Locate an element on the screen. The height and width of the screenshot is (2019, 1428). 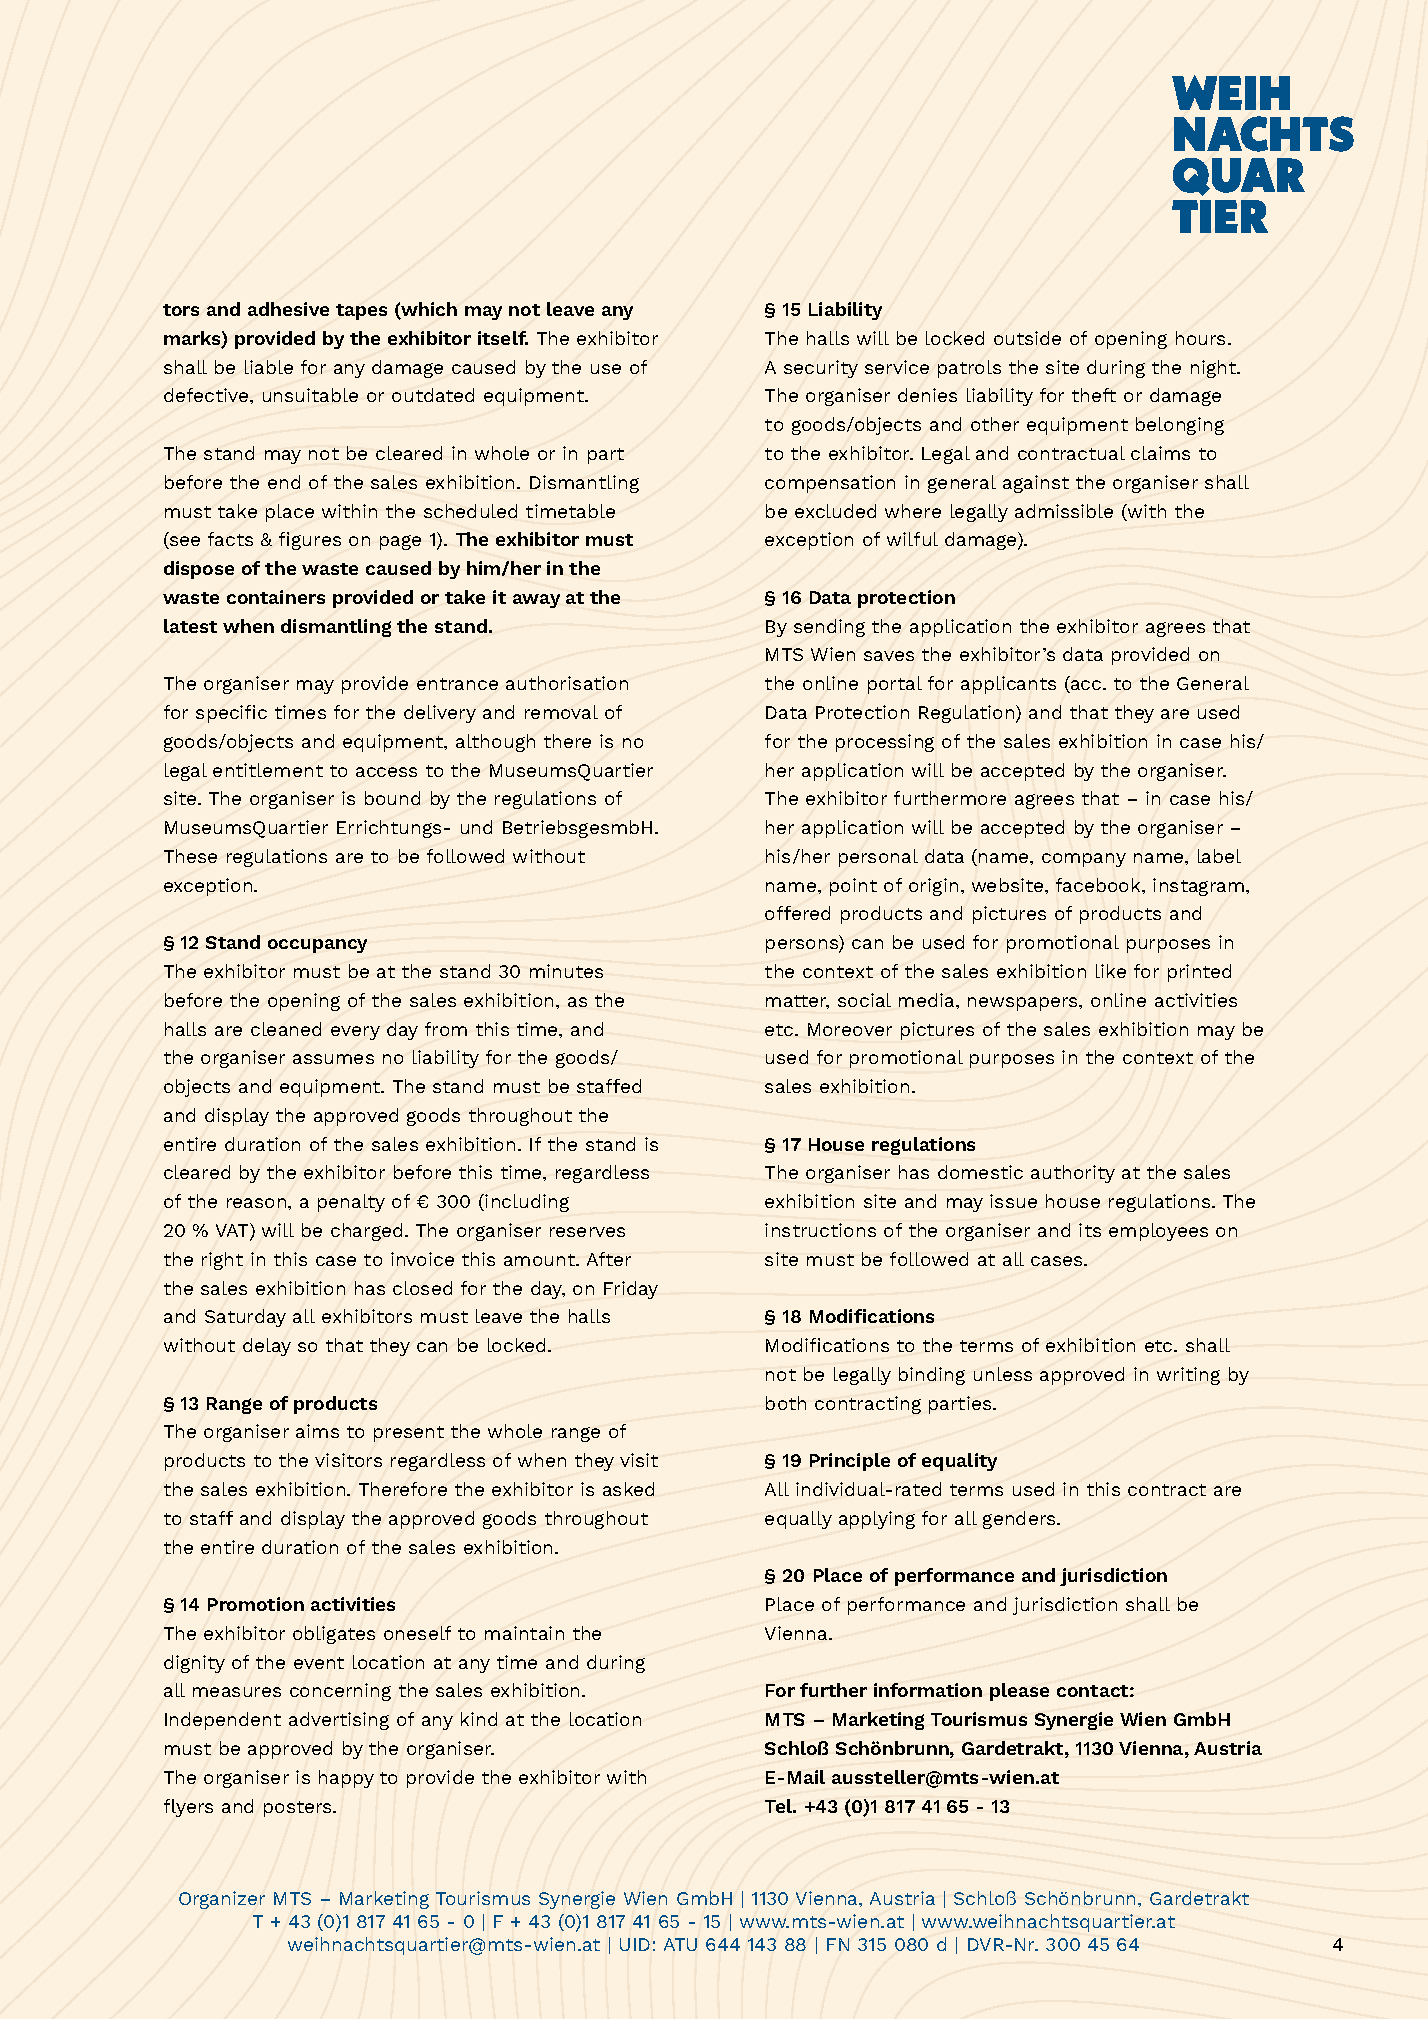
security is located at coordinates (821, 369).
